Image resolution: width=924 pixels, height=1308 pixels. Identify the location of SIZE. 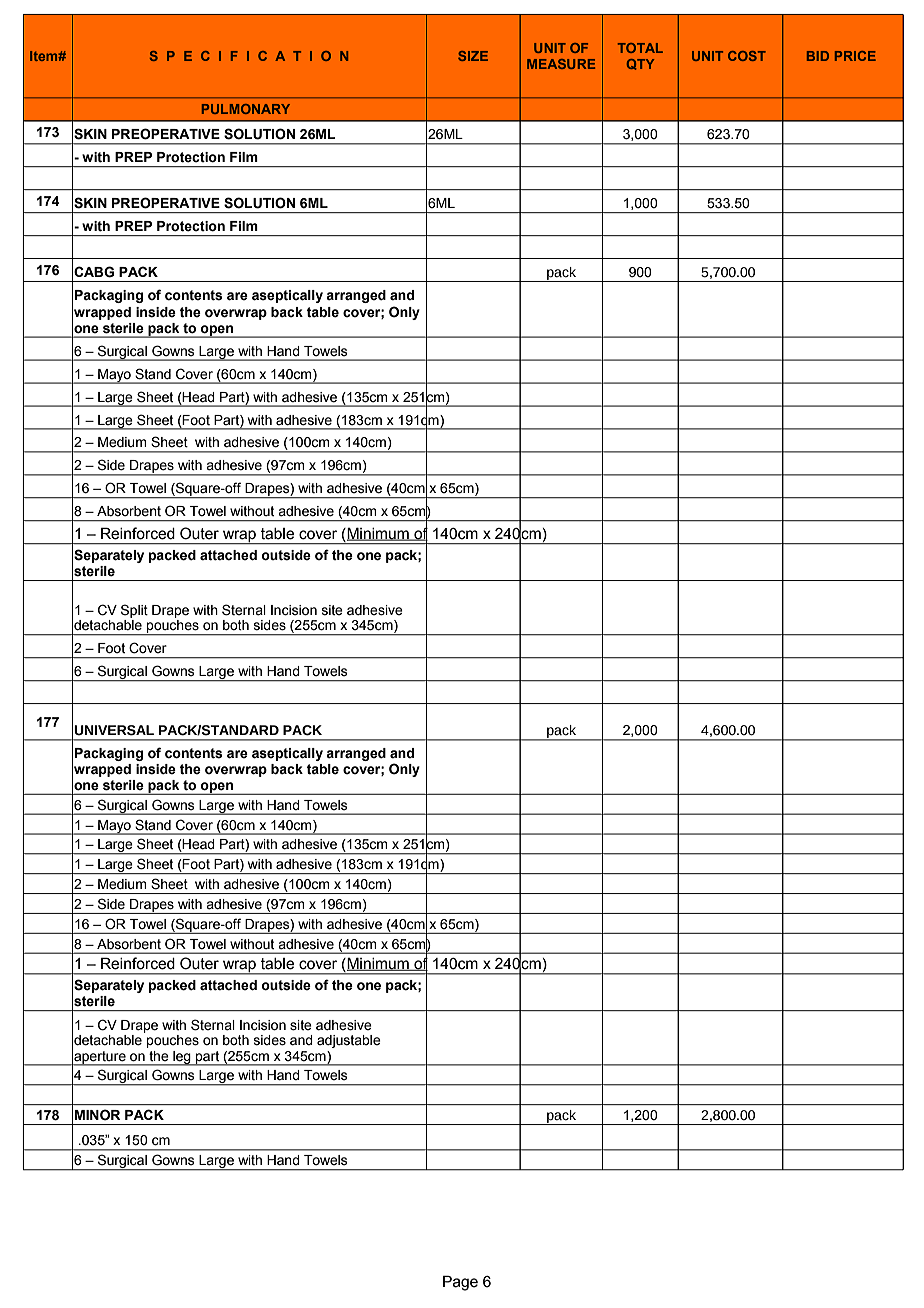
(473, 56).
